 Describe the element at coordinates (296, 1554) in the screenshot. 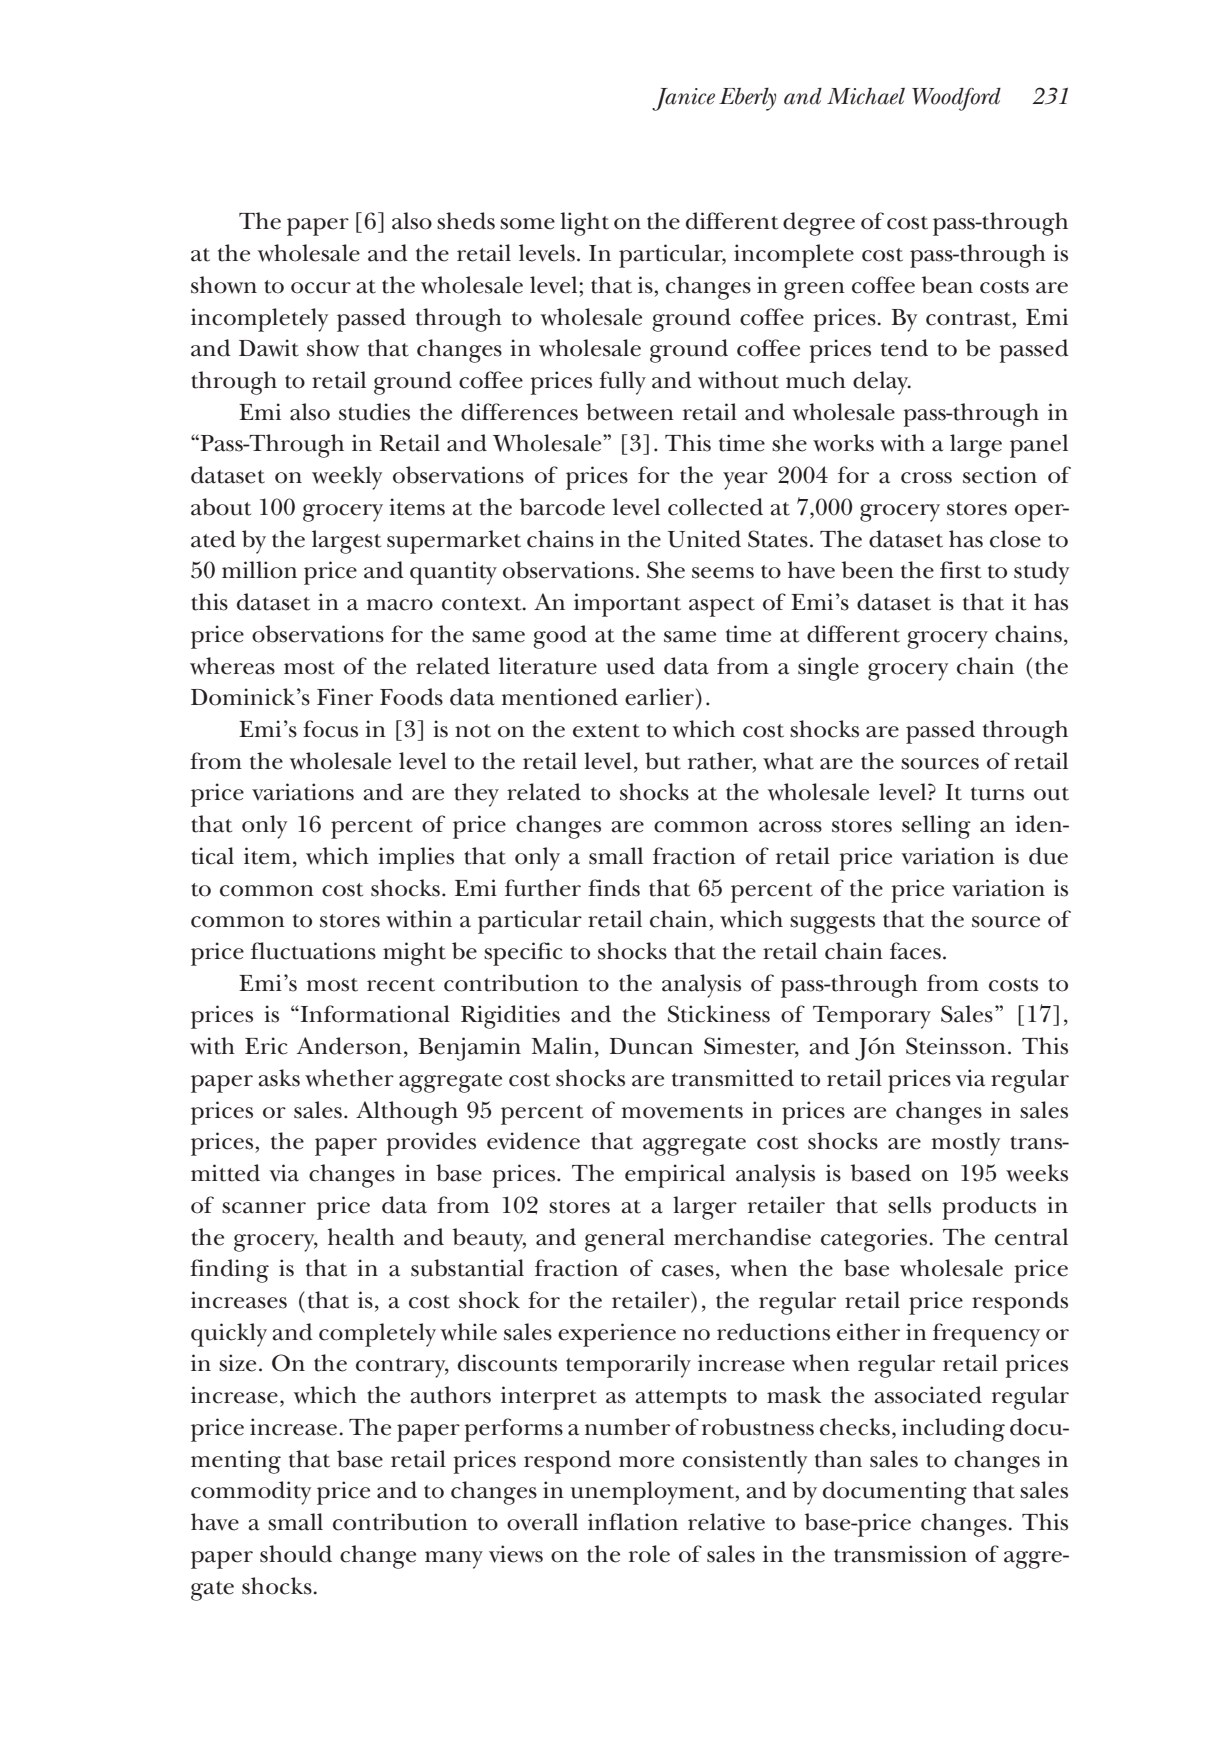

I see `should` at that location.
